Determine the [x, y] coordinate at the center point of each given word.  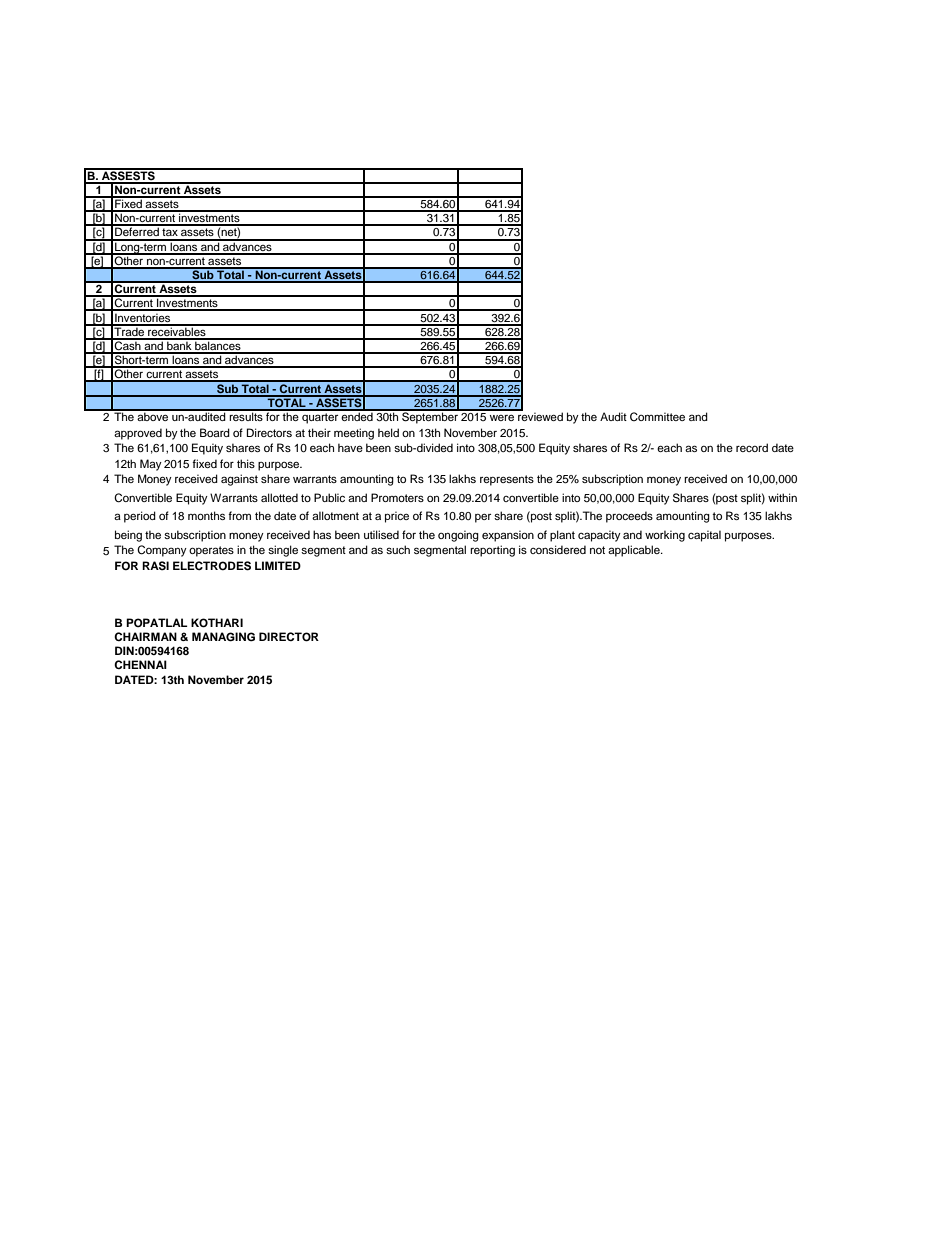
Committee [657, 416]
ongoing [458, 536]
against [239, 480]
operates [211, 551]
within [782, 497]
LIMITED [278, 565]
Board [215, 432]
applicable [635, 551]
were [502, 418]
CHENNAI [140, 664]
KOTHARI [217, 623]
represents [507, 480]
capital [704, 536]
